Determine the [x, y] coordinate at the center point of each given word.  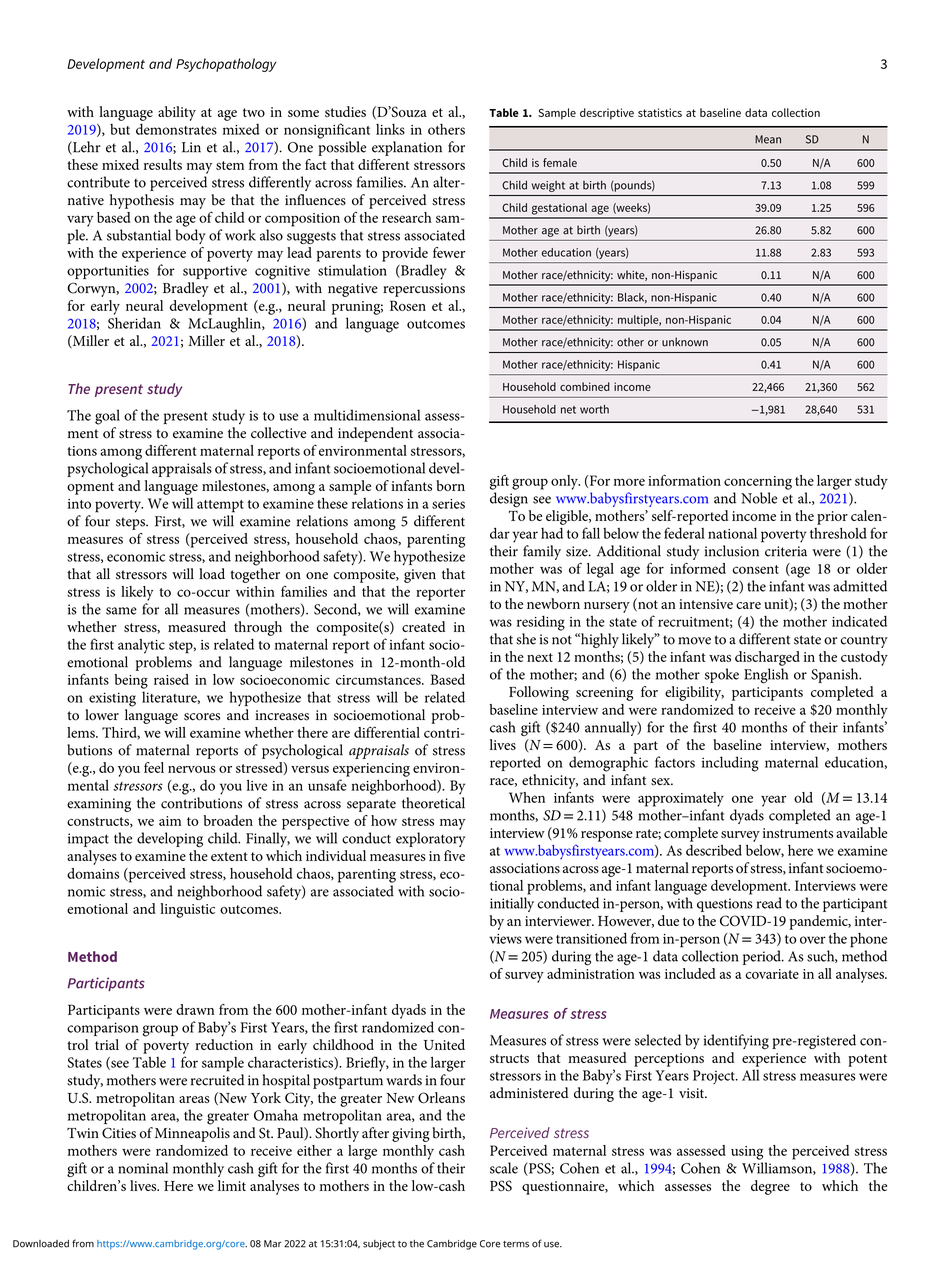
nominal [143, 1168]
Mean [768, 139]
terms [516, 1244]
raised [171, 679]
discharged [767, 658]
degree [770, 1187]
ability [177, 113]
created [423, 626]
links [390, 129]
